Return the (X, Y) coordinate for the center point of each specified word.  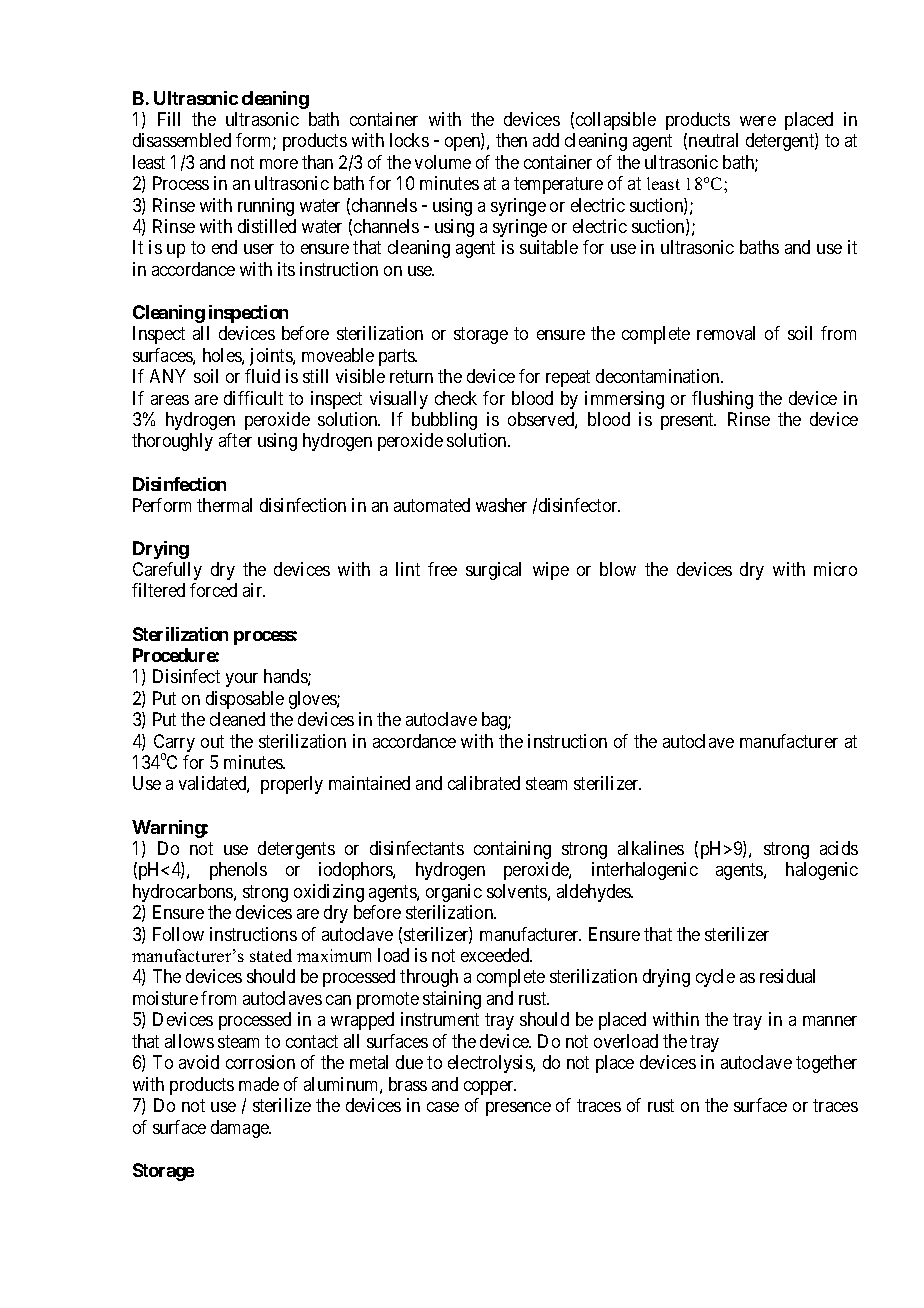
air (254, 590)
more (279, 164)
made (259, 1084)
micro (835, 569)
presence (518, 1109)
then (511, 140)
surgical (493, 571)
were (758, 121)
